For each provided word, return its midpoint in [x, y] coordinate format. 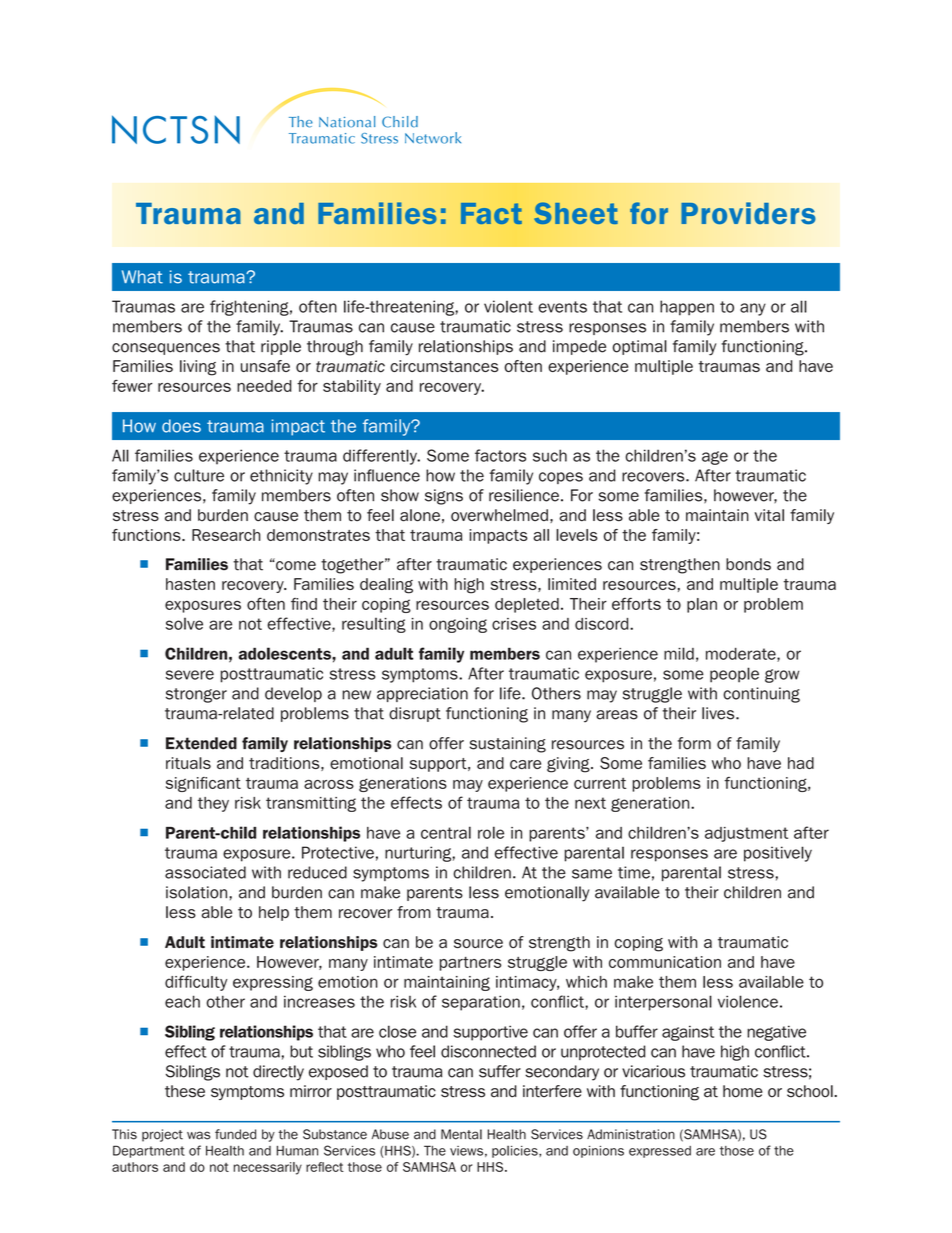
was [198, 1135]
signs [444, 497]
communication [665, 962]
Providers [748, 213]
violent [508, 306]
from [414, 912]
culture [199, 475]
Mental [461, 1134]
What [142, 277]
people [734, 675]
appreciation [422, 694]
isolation [198, 892]
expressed [660, 1152]
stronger [196, 695]
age [715, 458]
